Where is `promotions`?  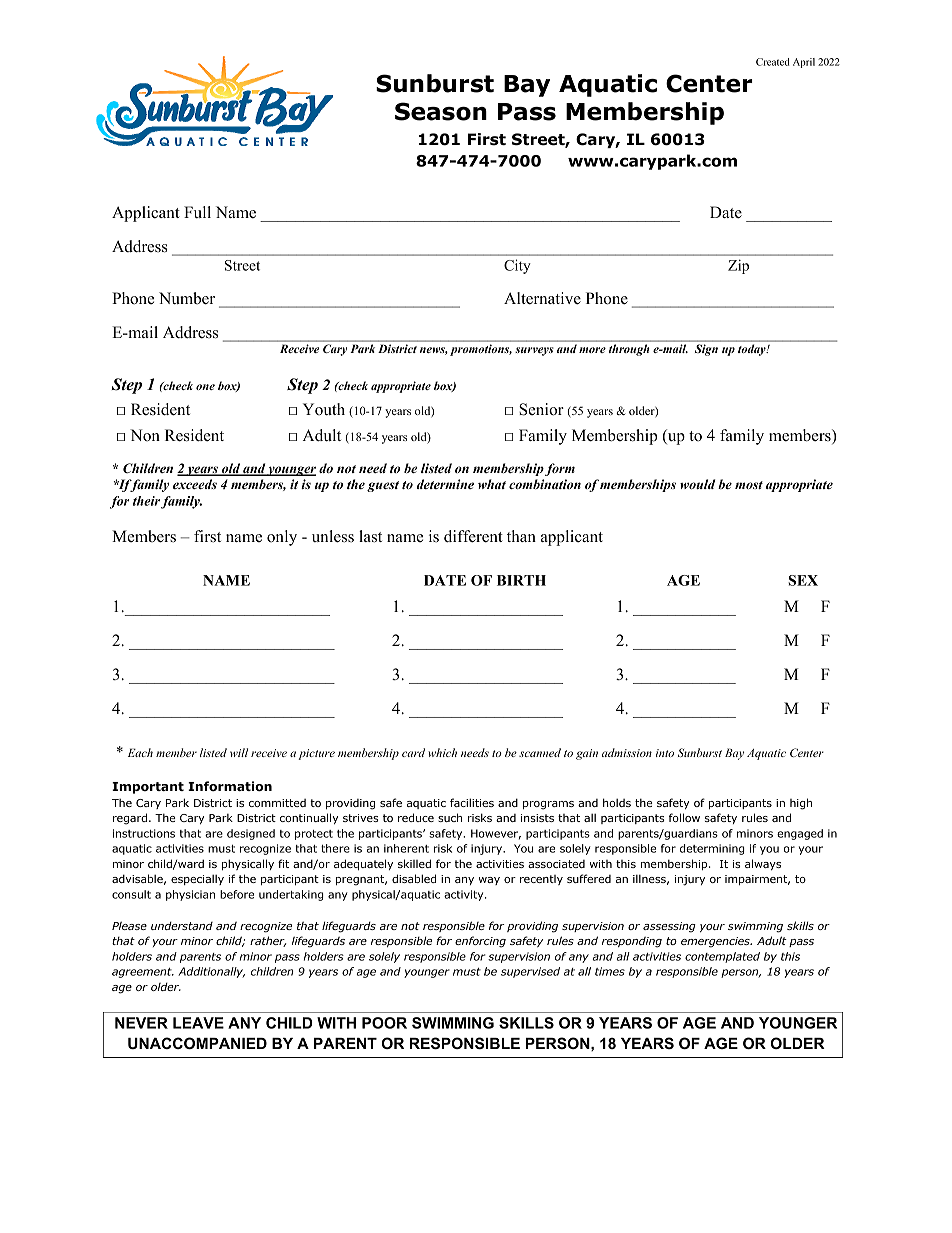
promotions is located at coordinates (481, 350).
